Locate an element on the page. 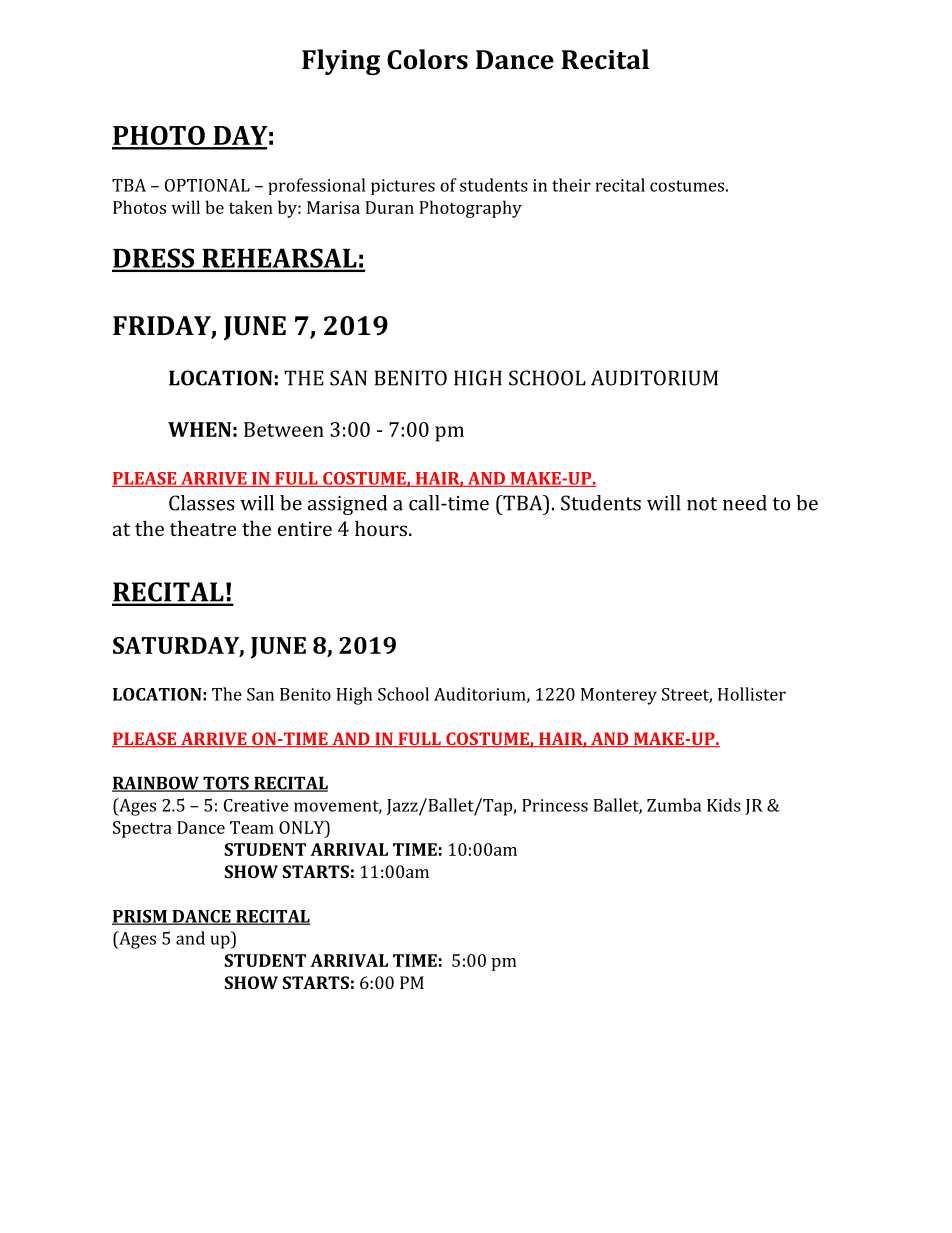  Duran is located at coordinates (389, 207).
